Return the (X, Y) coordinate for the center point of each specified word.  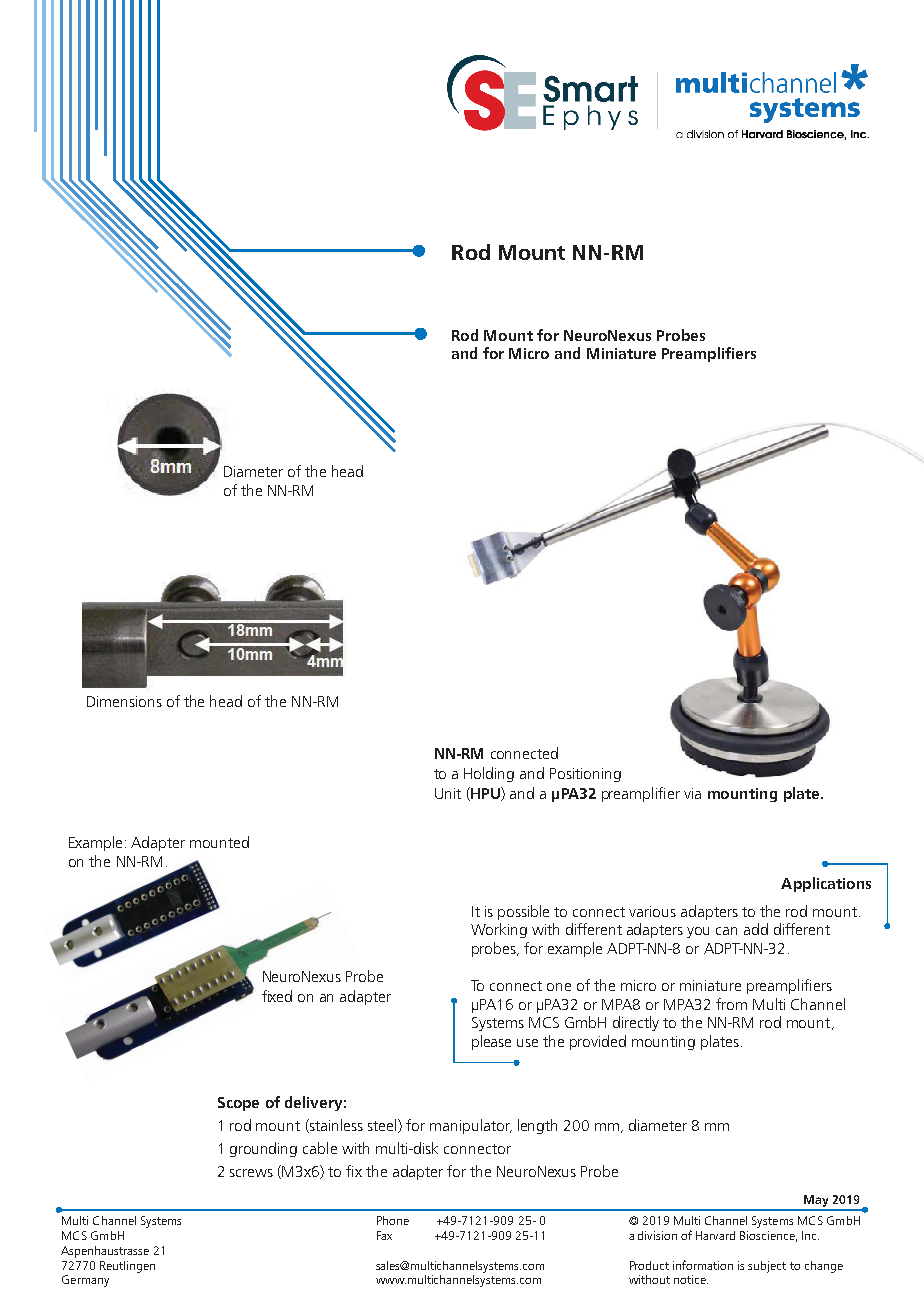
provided (598, 1042)
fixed (277, 996)
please (491, 1042)
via (692, 793)
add (756, 929)
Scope (238, 1104)
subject (767, 1267)
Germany (85, 1281)
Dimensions (124, 701)
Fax (384, 1235)
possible (523, 912)
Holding (489, 774)
